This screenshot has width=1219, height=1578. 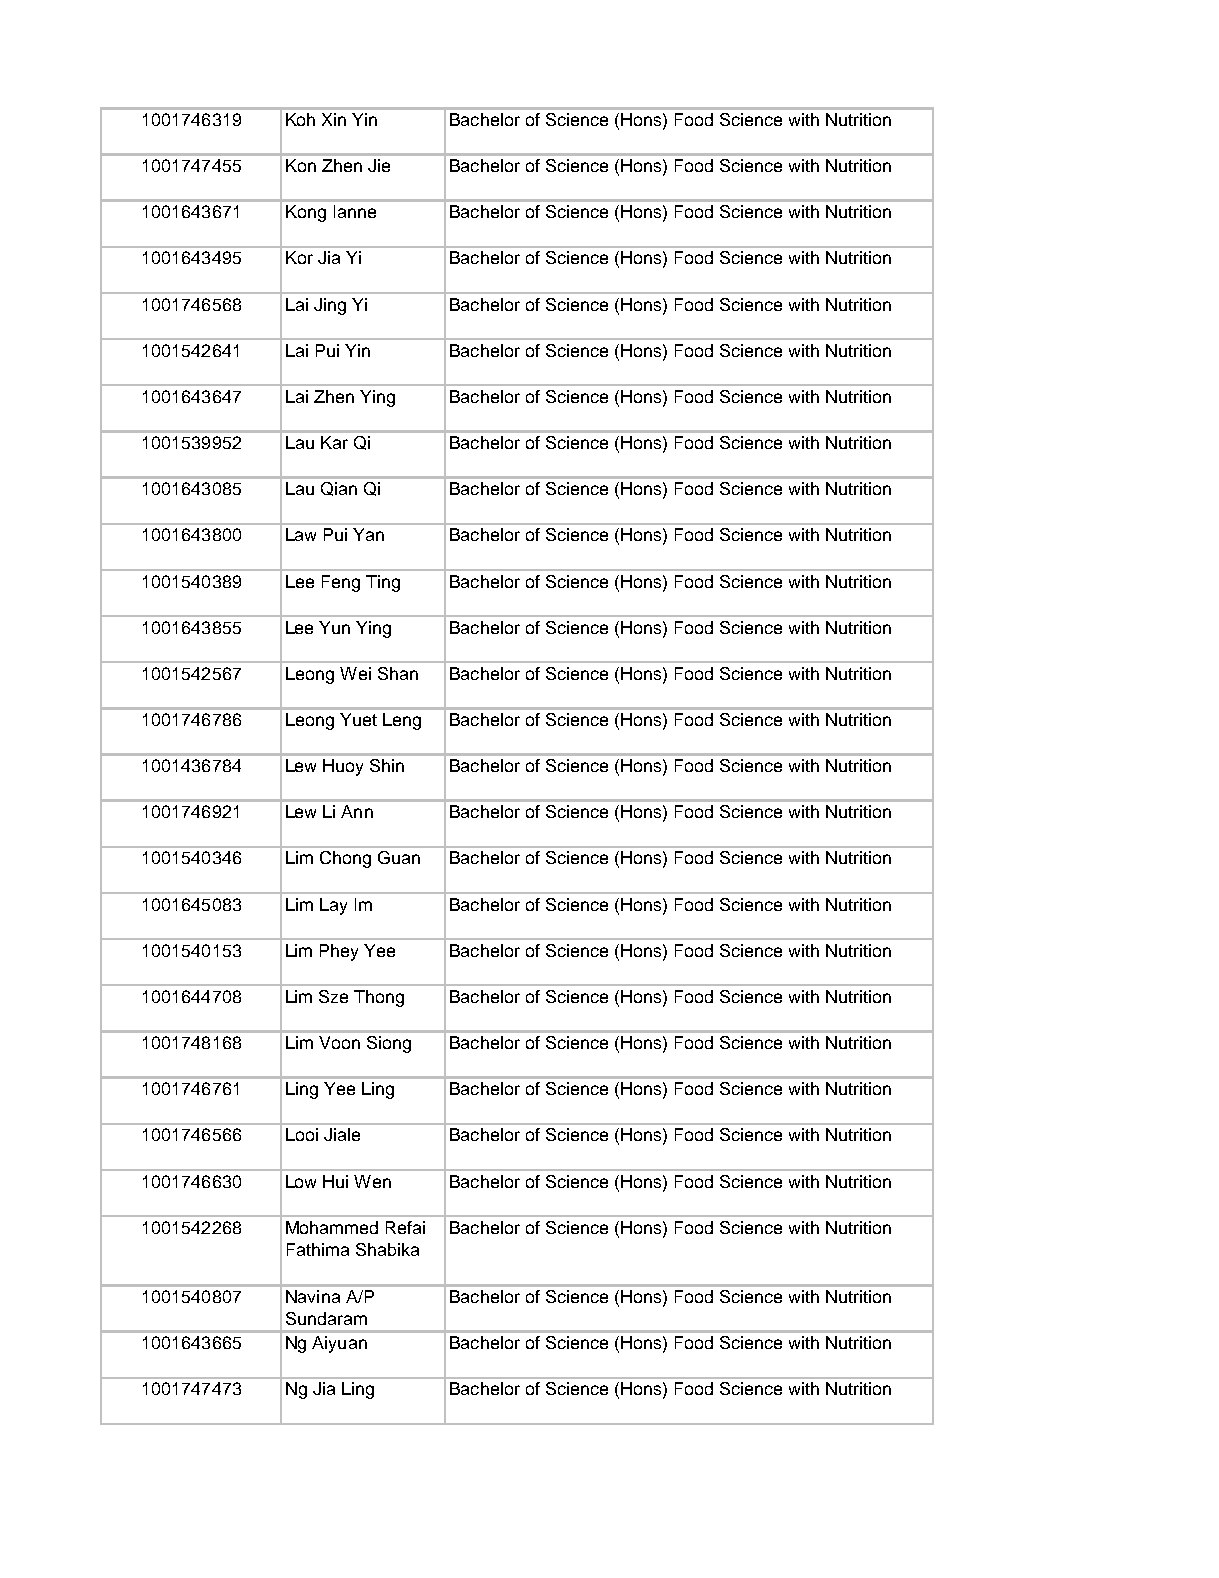 What do you see at coordinates (326, 1318) in the screenshot?
I see `Sundaram` at bounding box center [326, 1318].
